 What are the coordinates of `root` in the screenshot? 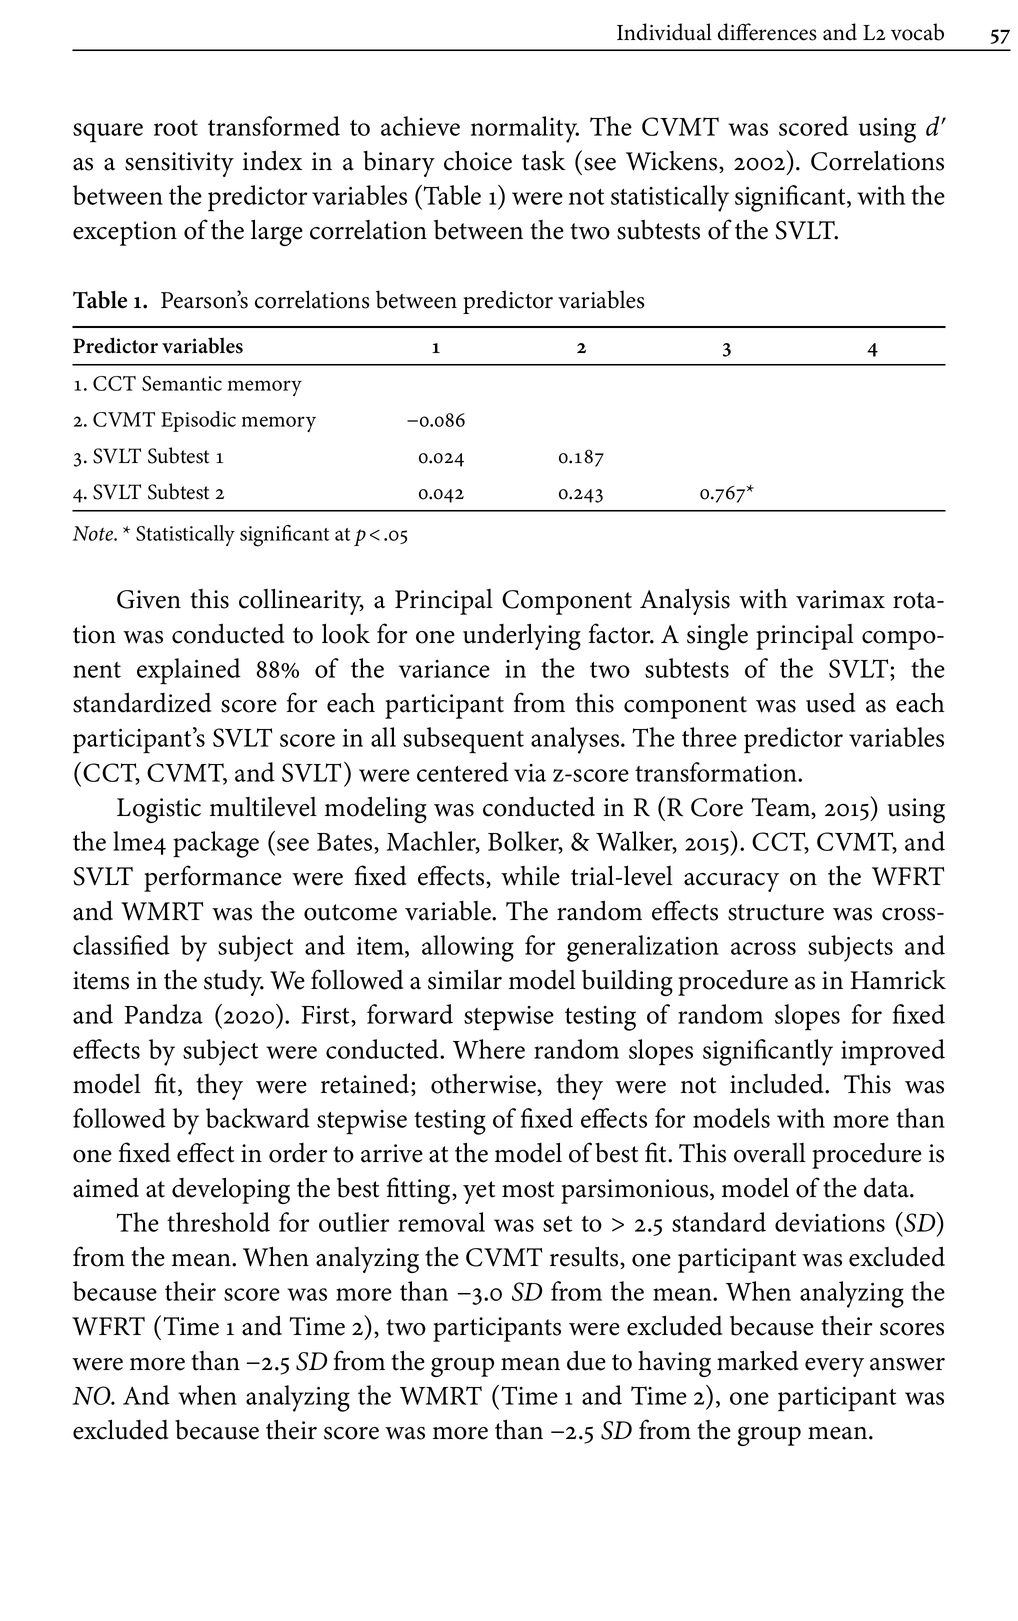 It's located at (176, 128).
